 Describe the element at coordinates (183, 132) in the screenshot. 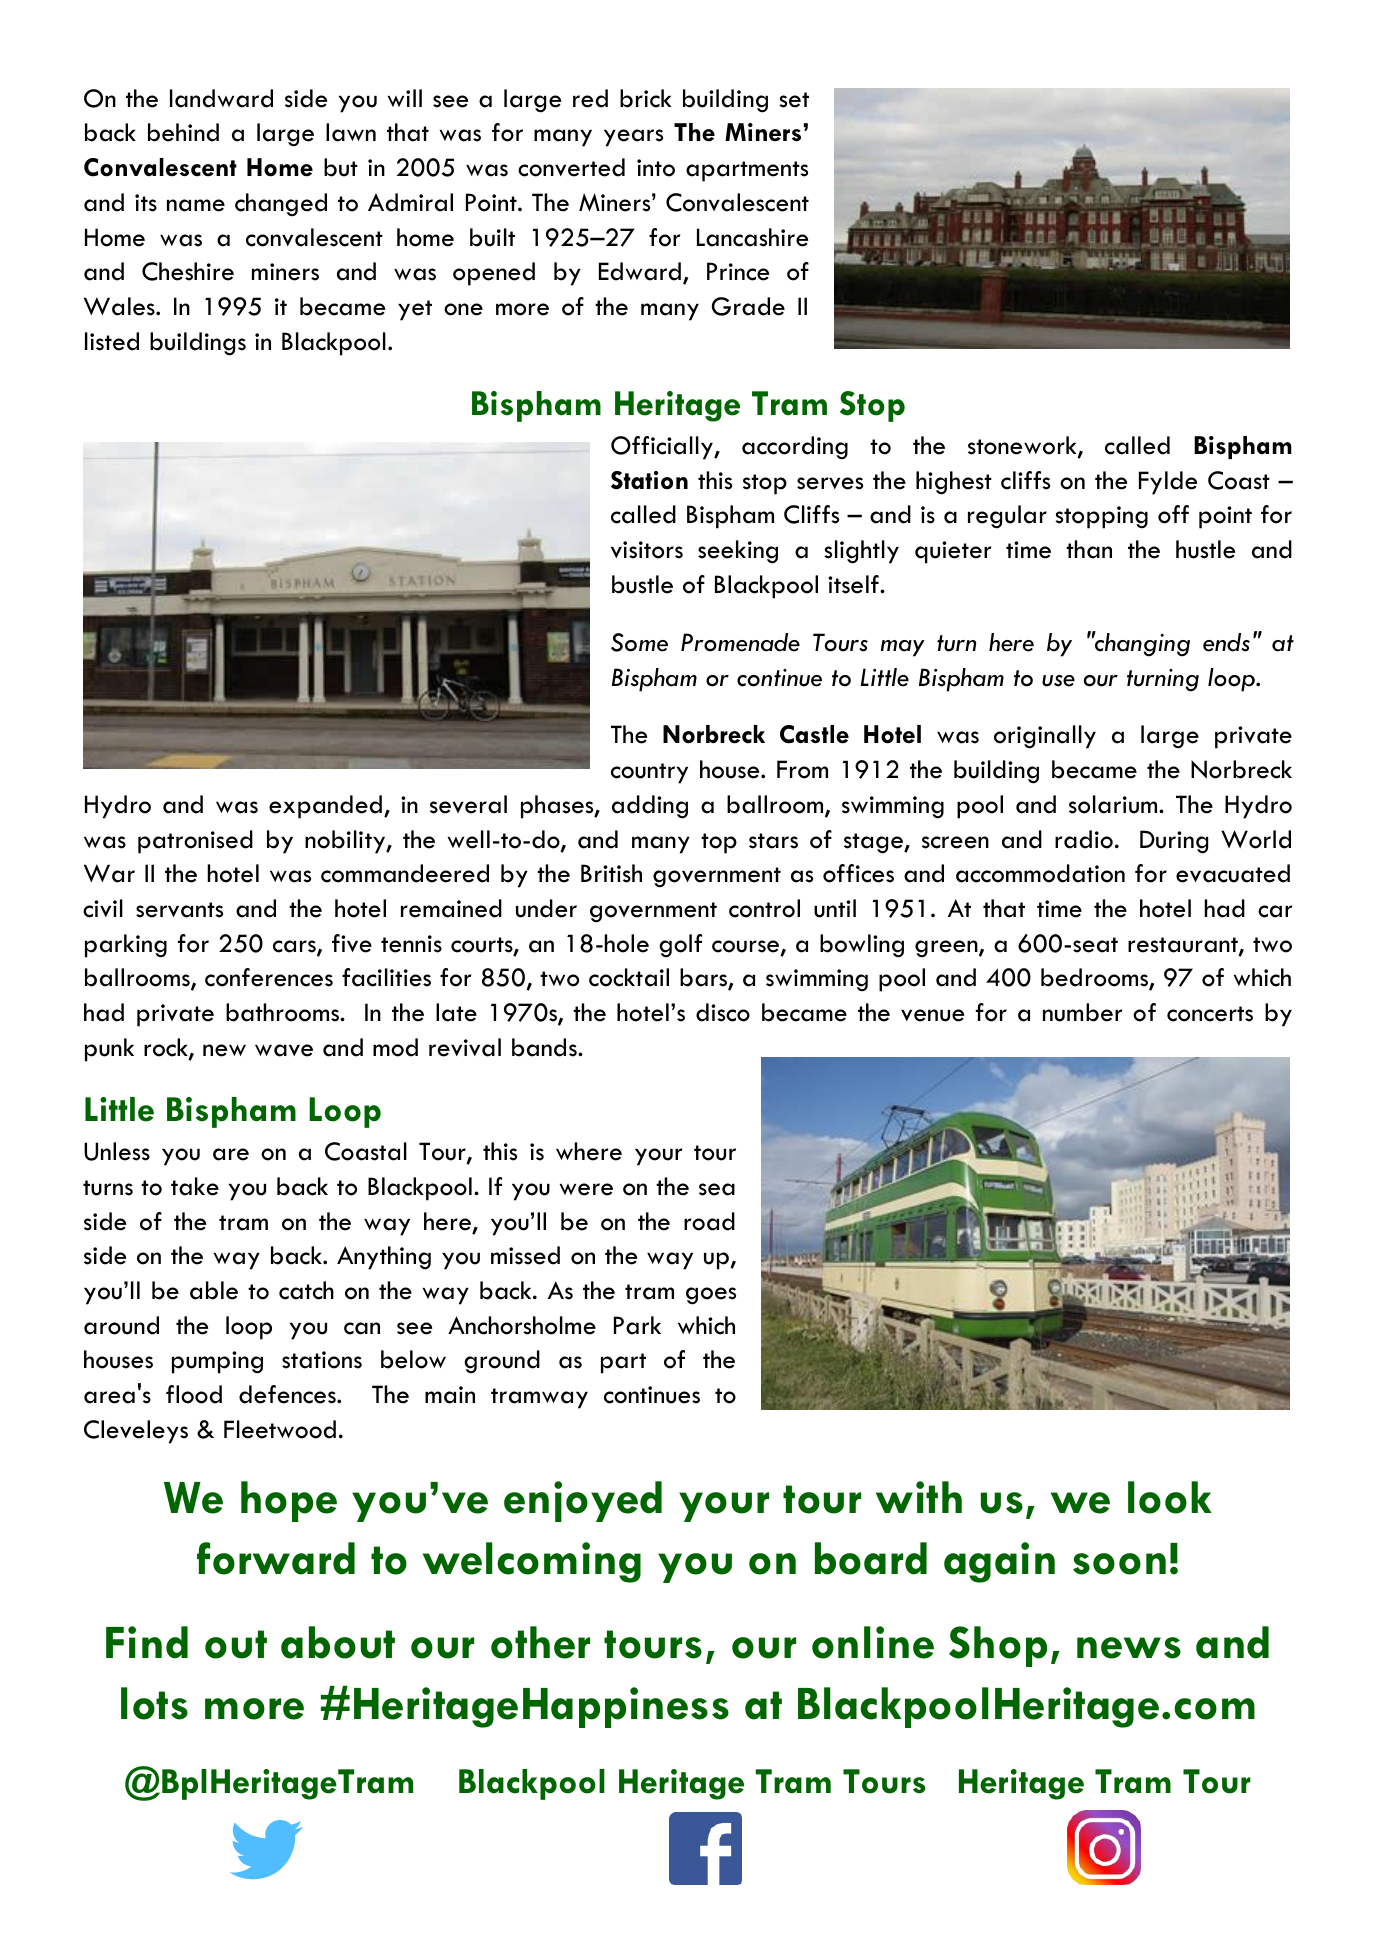

I see `behind` at that location.
